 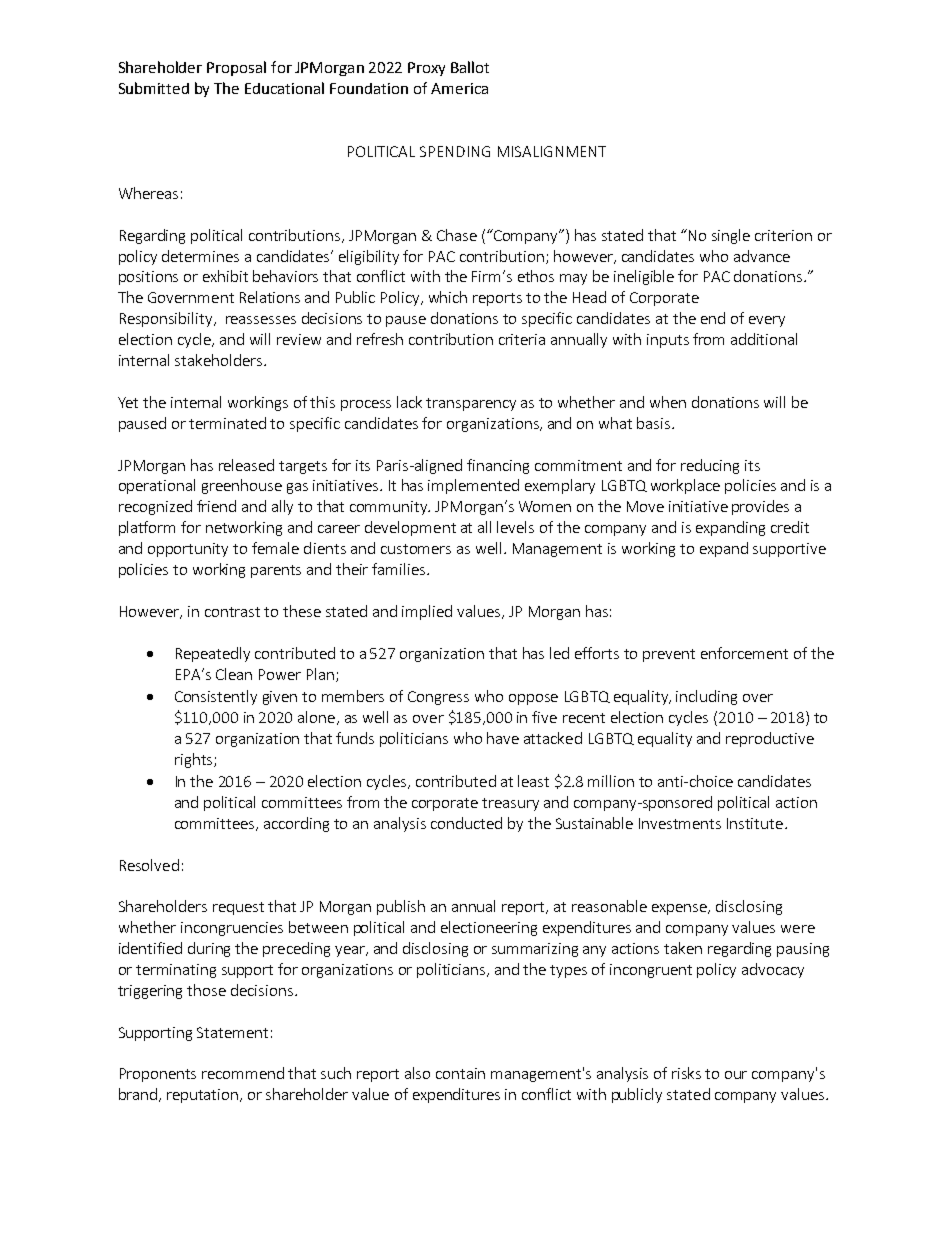 What do you see at coordinates (459, 88) in the document?
I see `America` at bounding box center [459, 88].
